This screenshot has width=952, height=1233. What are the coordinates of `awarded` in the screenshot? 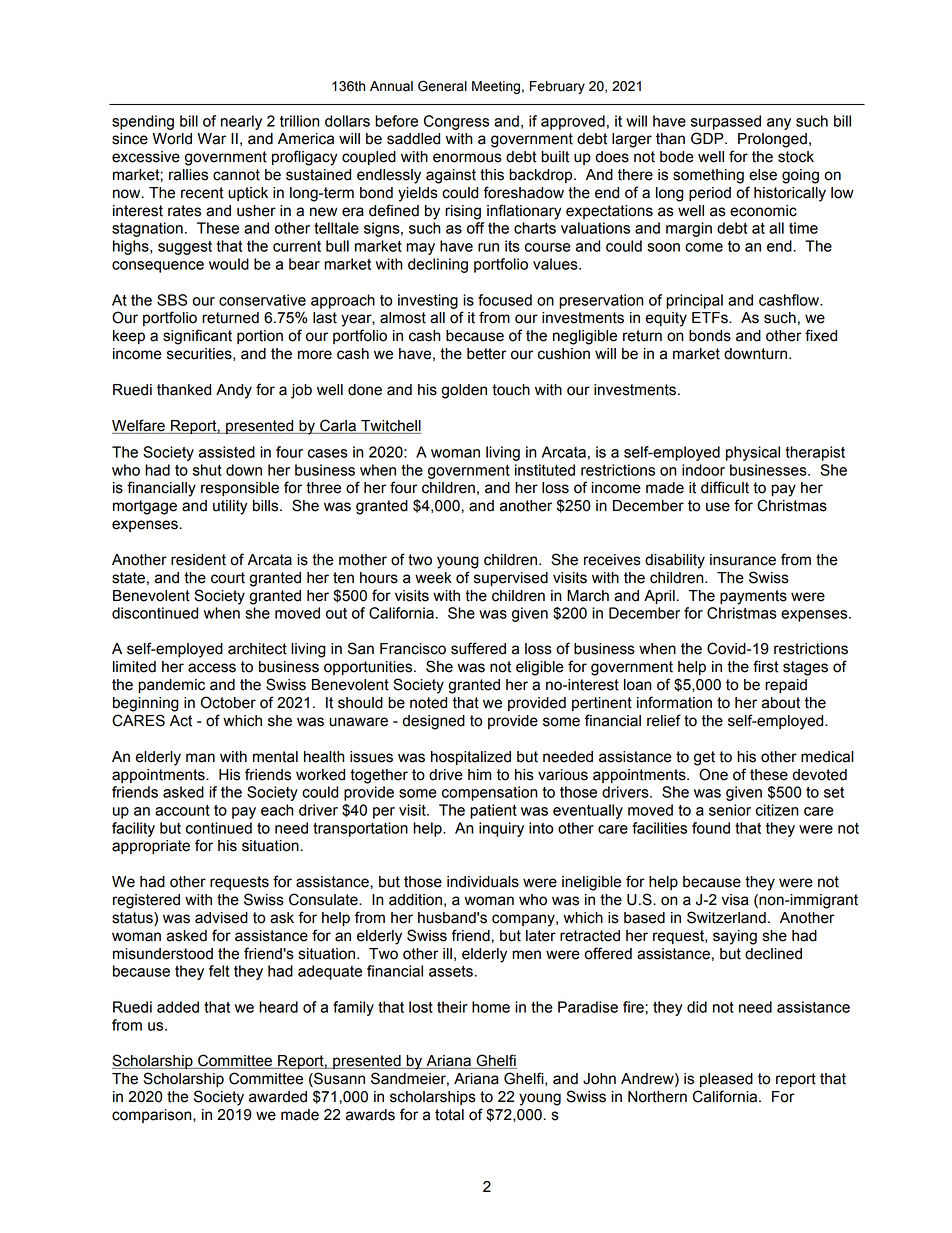 It's located at (278, 1097).
